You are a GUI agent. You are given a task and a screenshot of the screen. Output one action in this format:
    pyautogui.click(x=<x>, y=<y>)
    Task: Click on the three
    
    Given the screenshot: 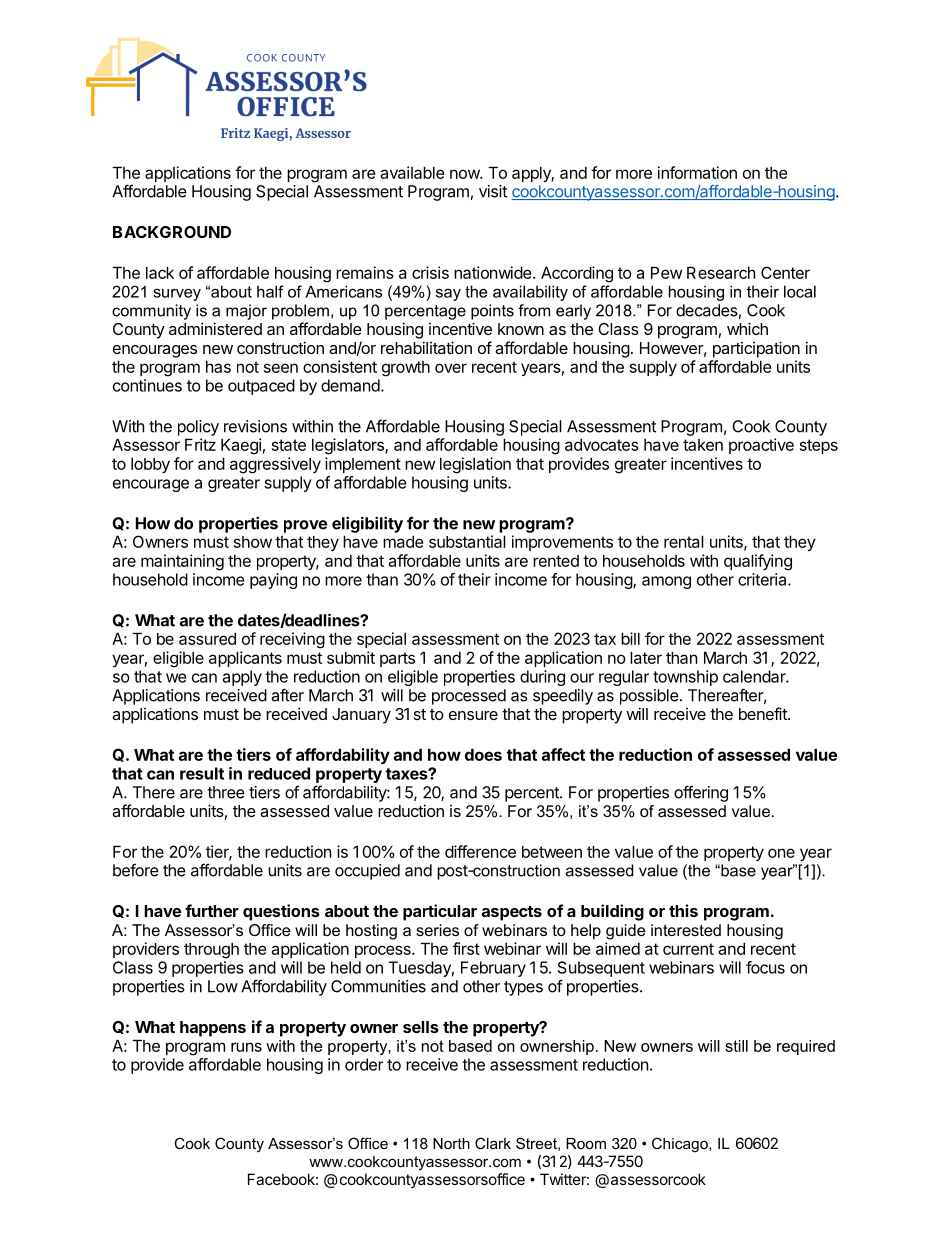 What is the action you would take?
    pyautogui.click(x=226, y=792)
